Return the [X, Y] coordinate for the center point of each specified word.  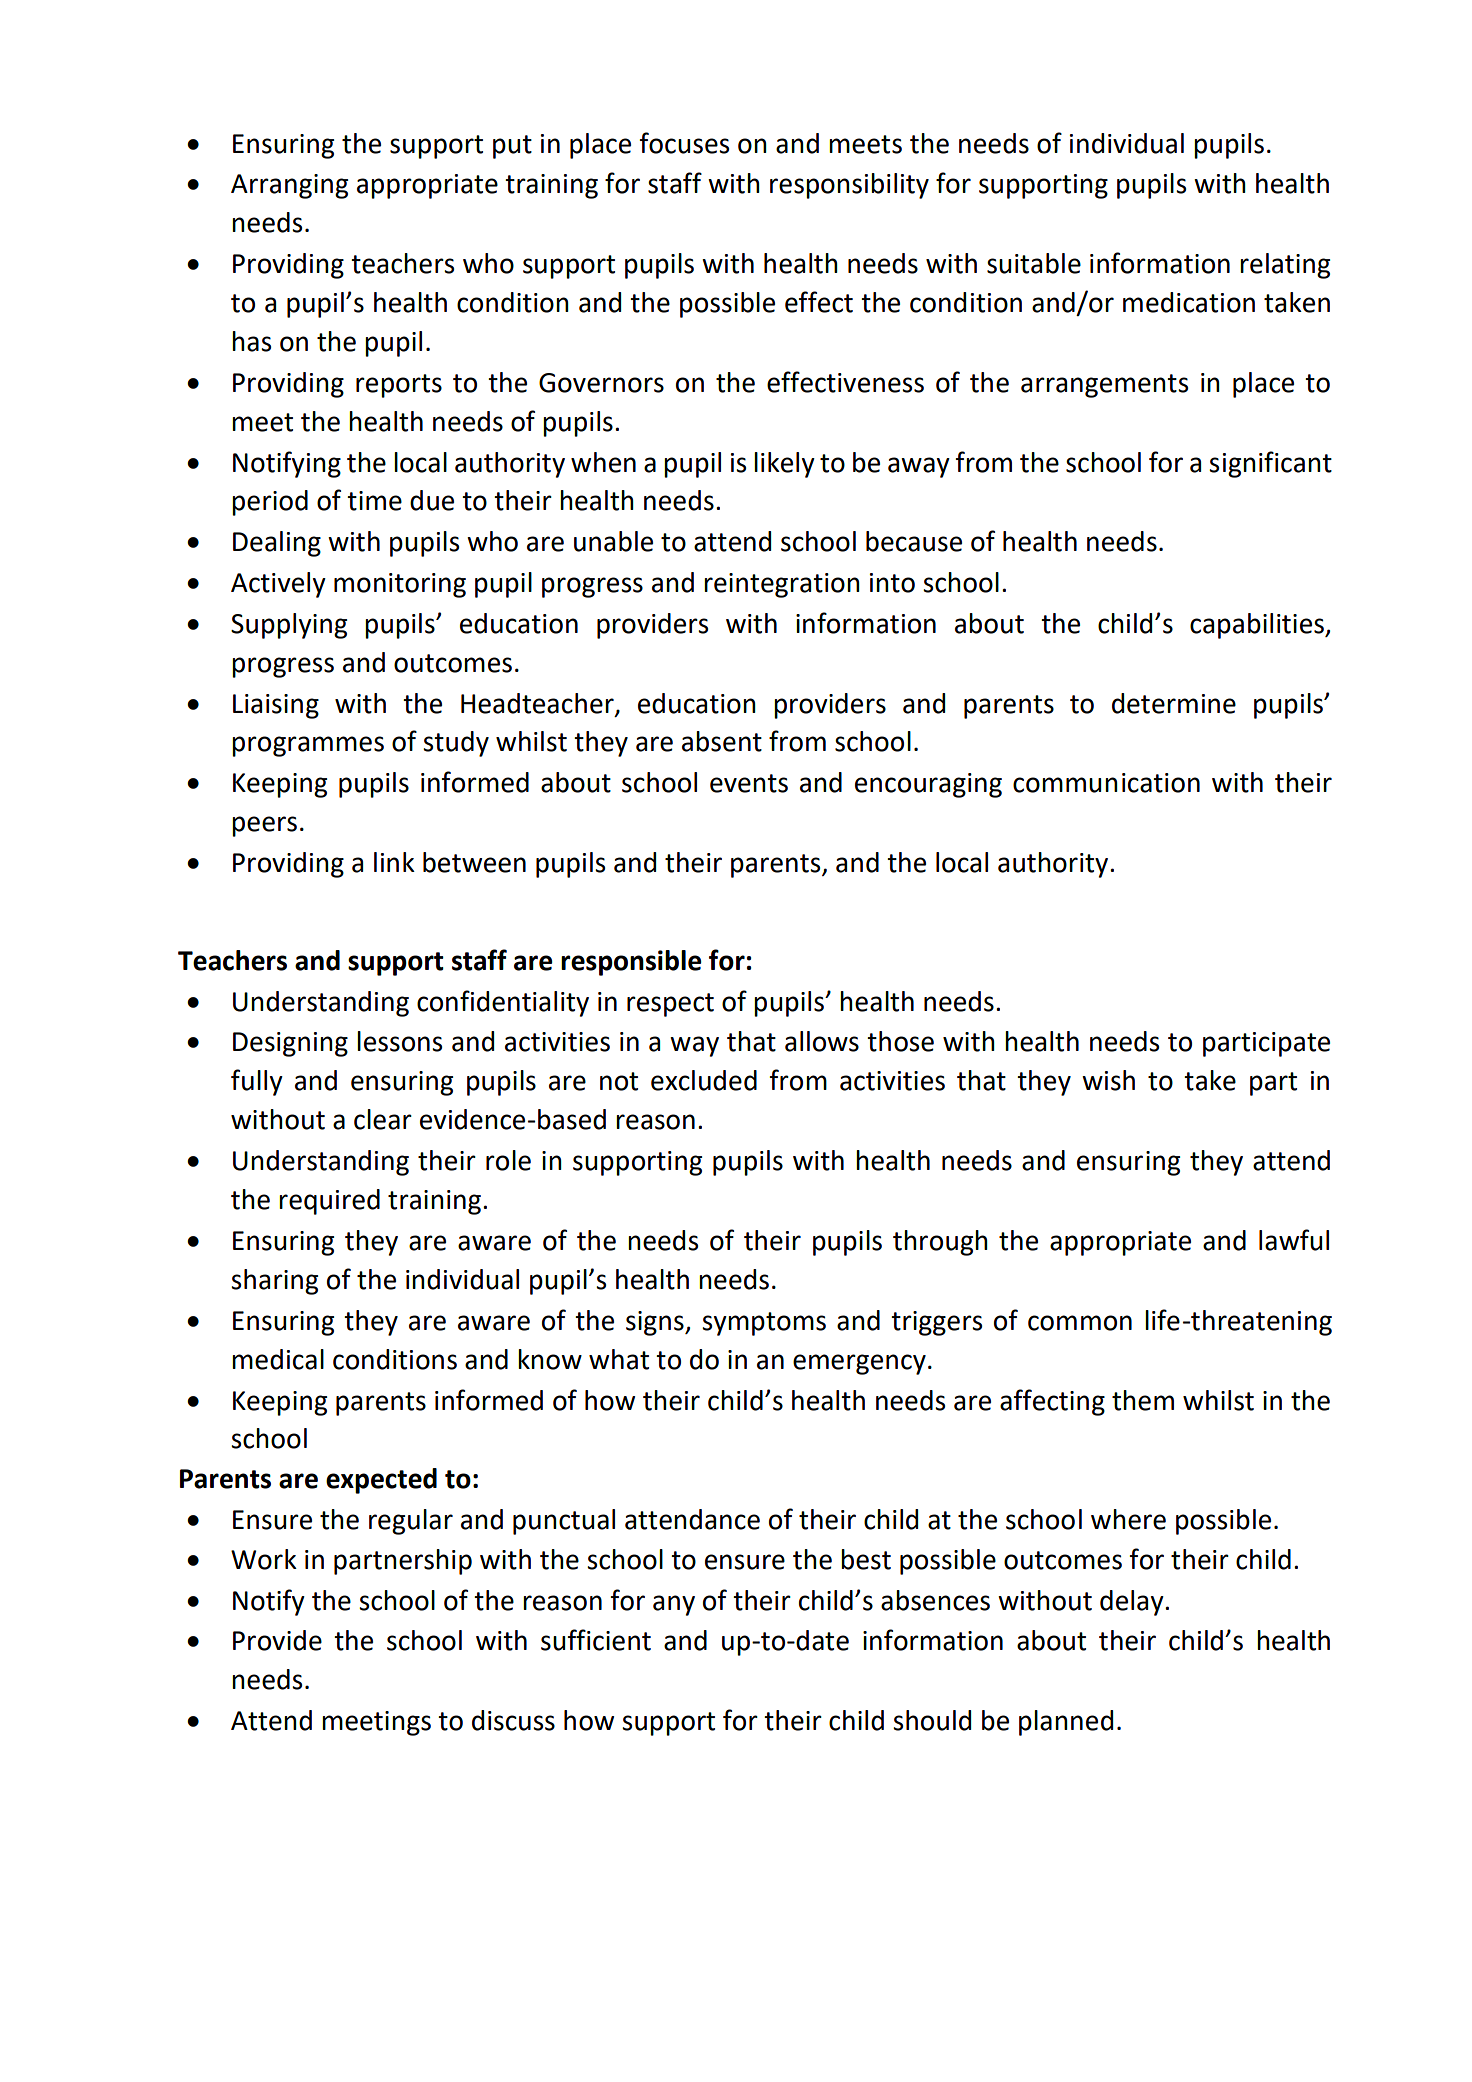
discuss [513, 1720]
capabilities [1258, 626]
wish [1108, 1080]
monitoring [400, 585]
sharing [274, 1282]
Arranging [289, 186]
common [1080, 1323]
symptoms [764, 1324]
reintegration [782, 585]
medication [1189, 302]
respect [670, 1005]
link [394, 862]
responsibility [849, 186]
